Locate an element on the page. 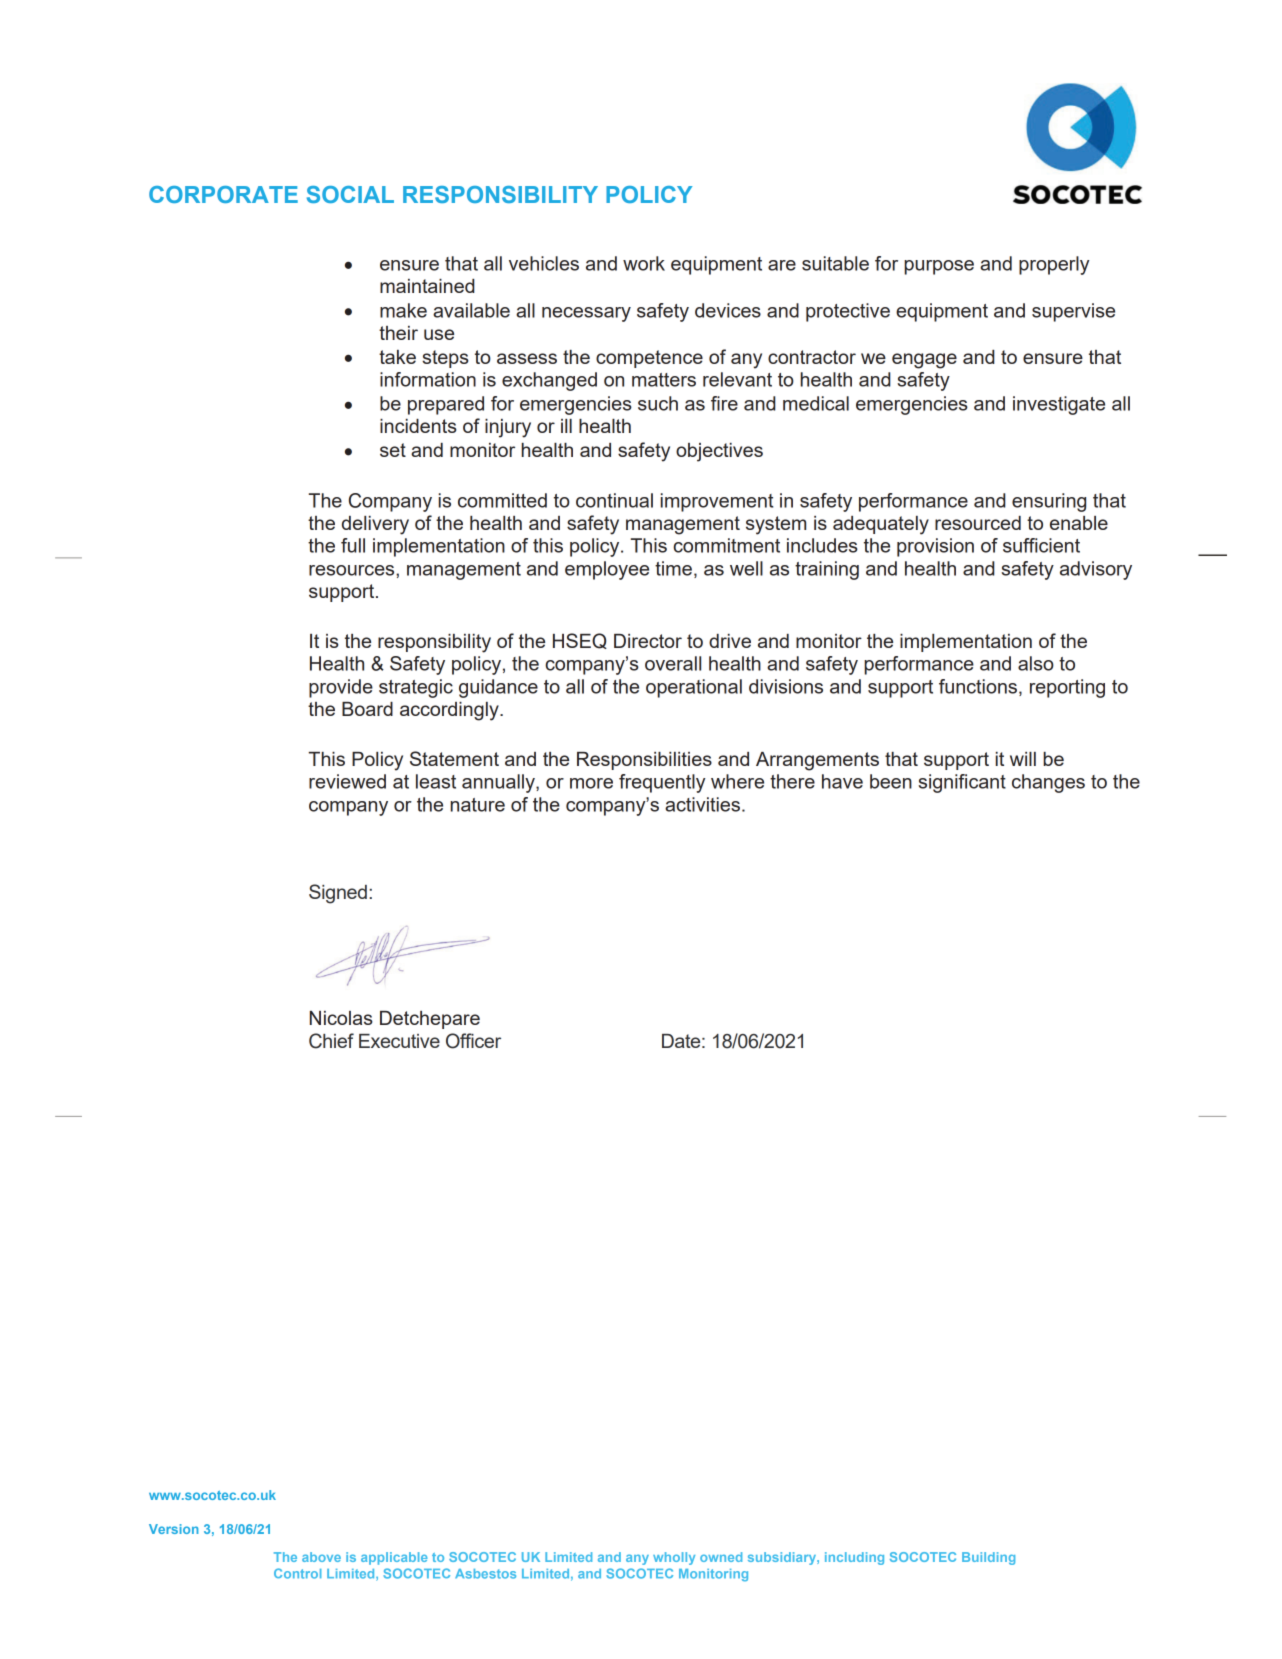  resourced is located at coordinates (978, 523).
